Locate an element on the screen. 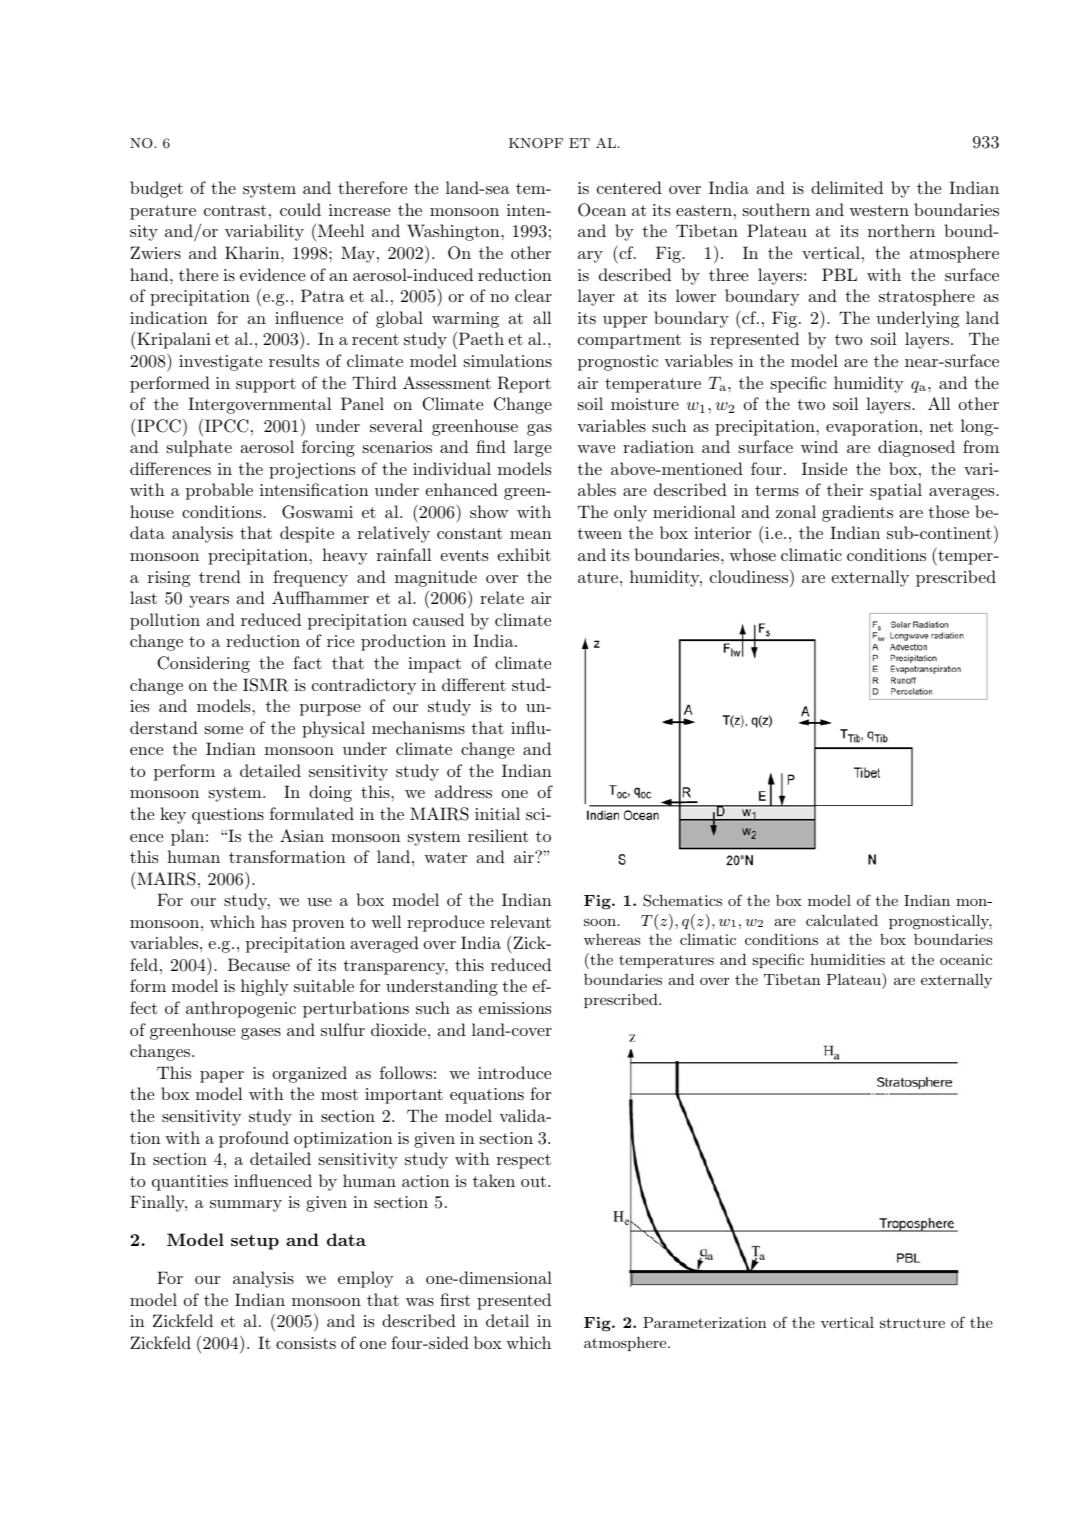 The image size is (1074, 1519). diagnosed is located at coordinates (916, 448).
